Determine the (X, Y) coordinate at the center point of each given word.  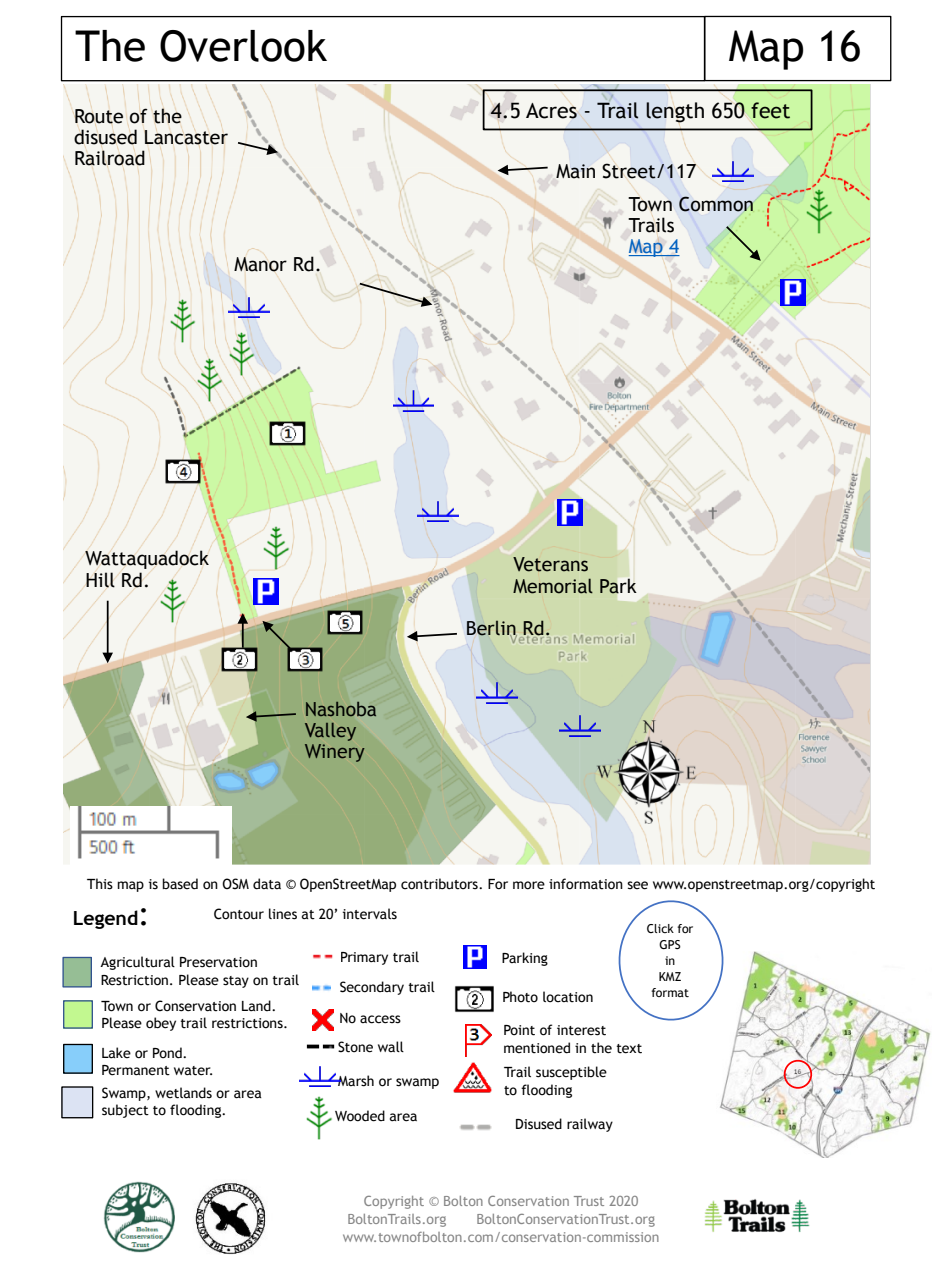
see (637, 885)
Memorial (553, 586)
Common (716, 204)
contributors (440, 884)
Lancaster (186, 137)
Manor (260, 264)
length (675, 112)
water (193, 1071)
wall (391, 1046)
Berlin (492, 629)
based (180, 884)
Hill (100, 580)
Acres (551, 111)
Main (575, 171)
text (629, 1049)
